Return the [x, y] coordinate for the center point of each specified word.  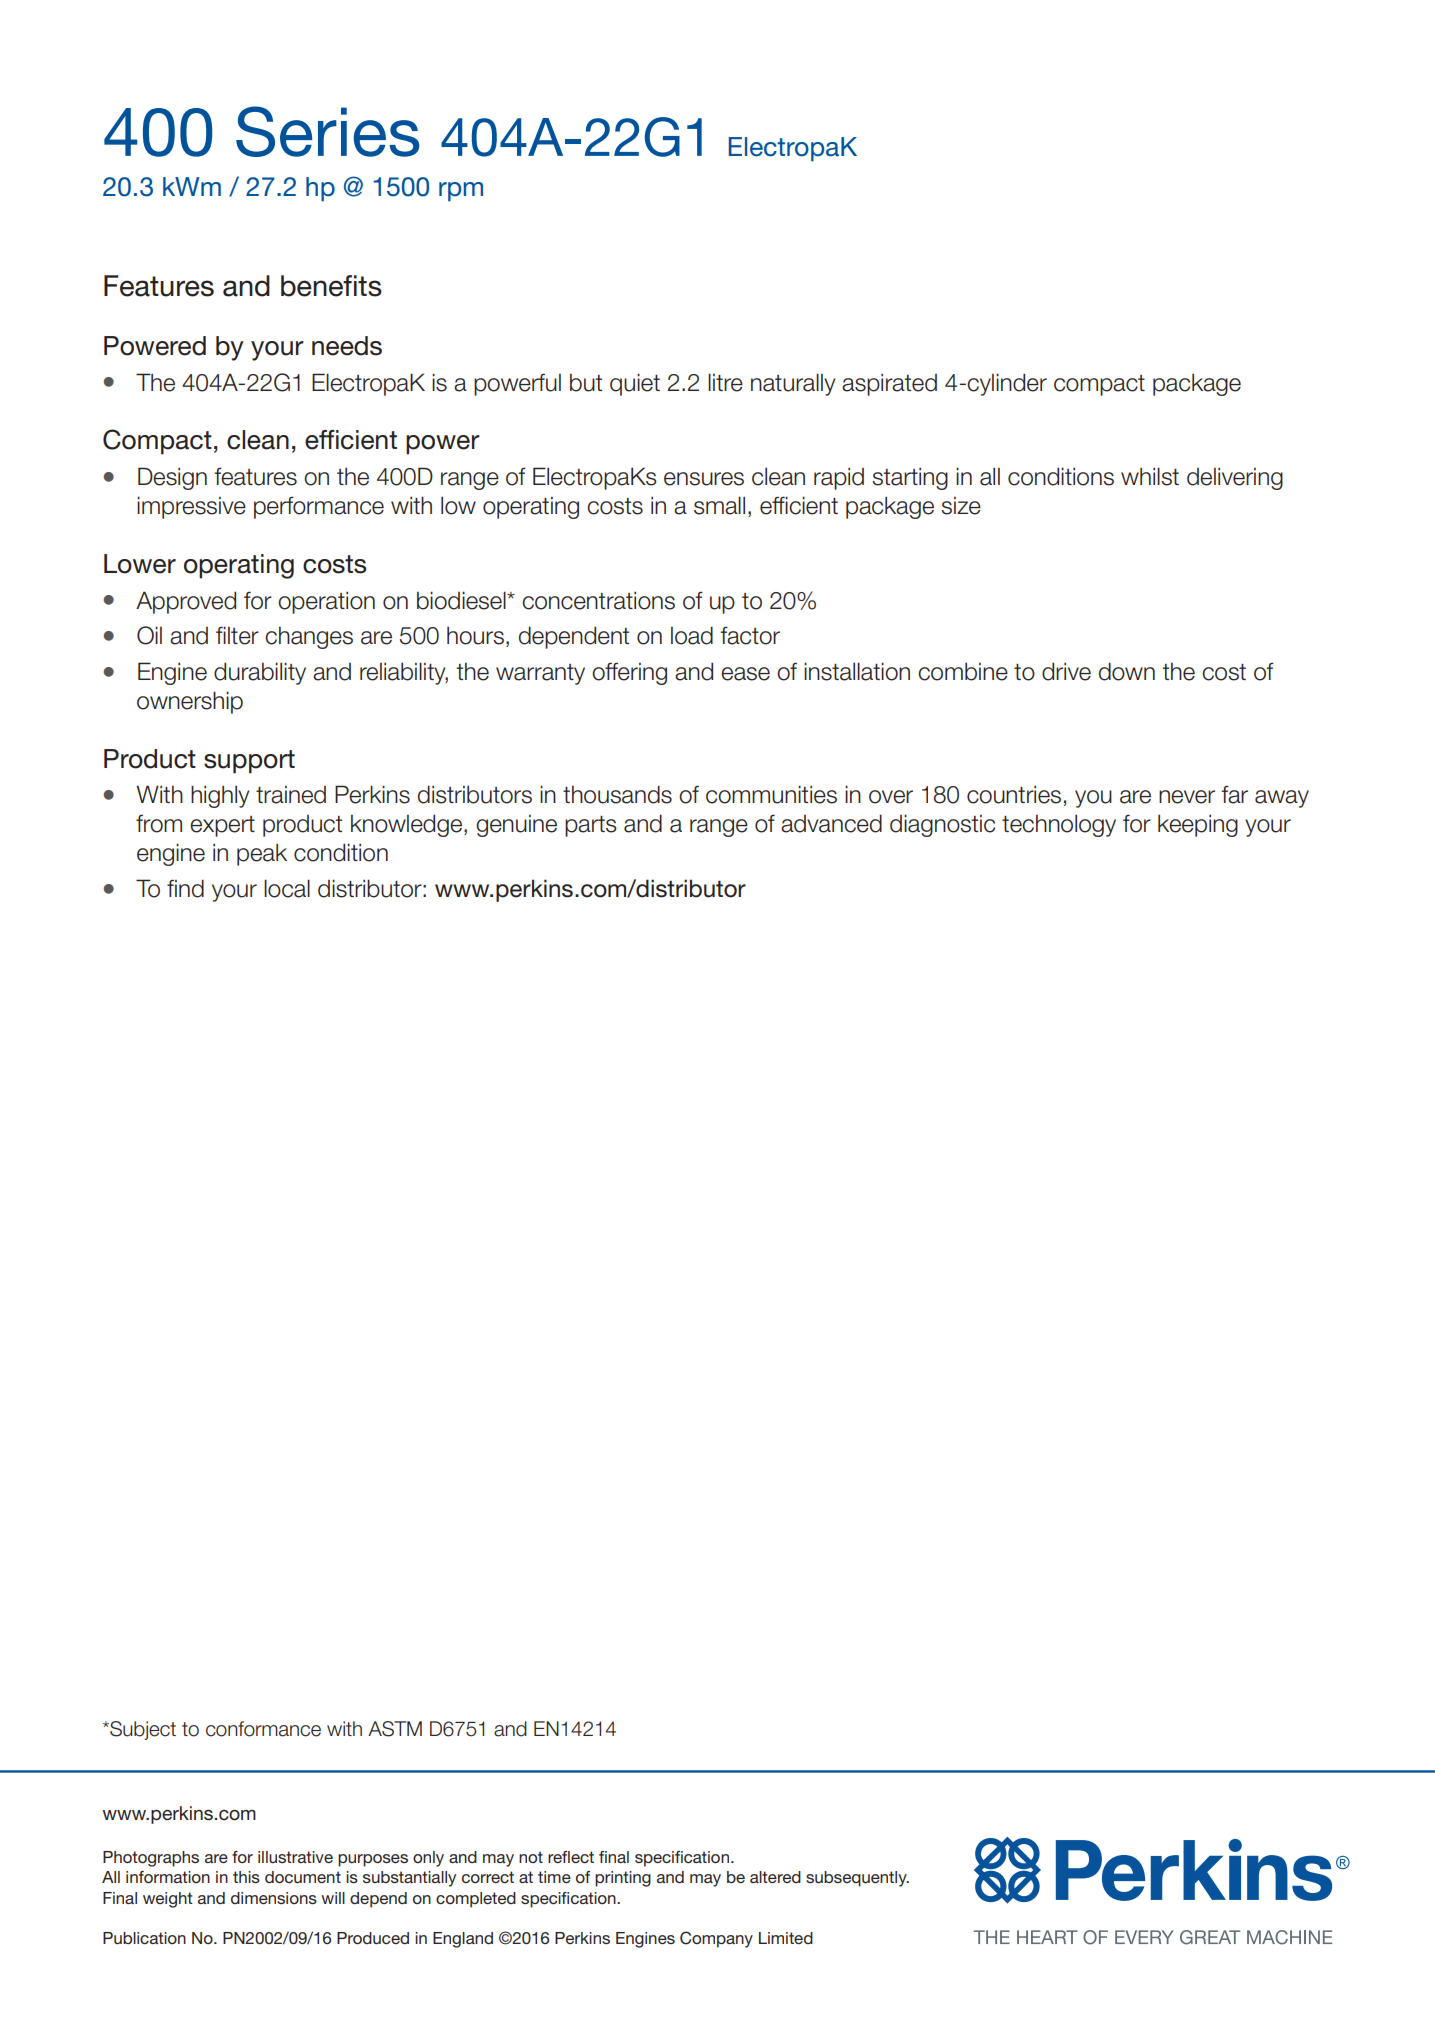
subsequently [857, 1879]
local [287, 888]
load [692, 635]
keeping [1198, 825]
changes [309, 638]
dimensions [274, 1898]
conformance [263, 1729]
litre [725, 382]
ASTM [395, 1729]
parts [591, 826]
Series [327, 131]
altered [775, 1877]
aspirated [889, 384]
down [1127, 671]
